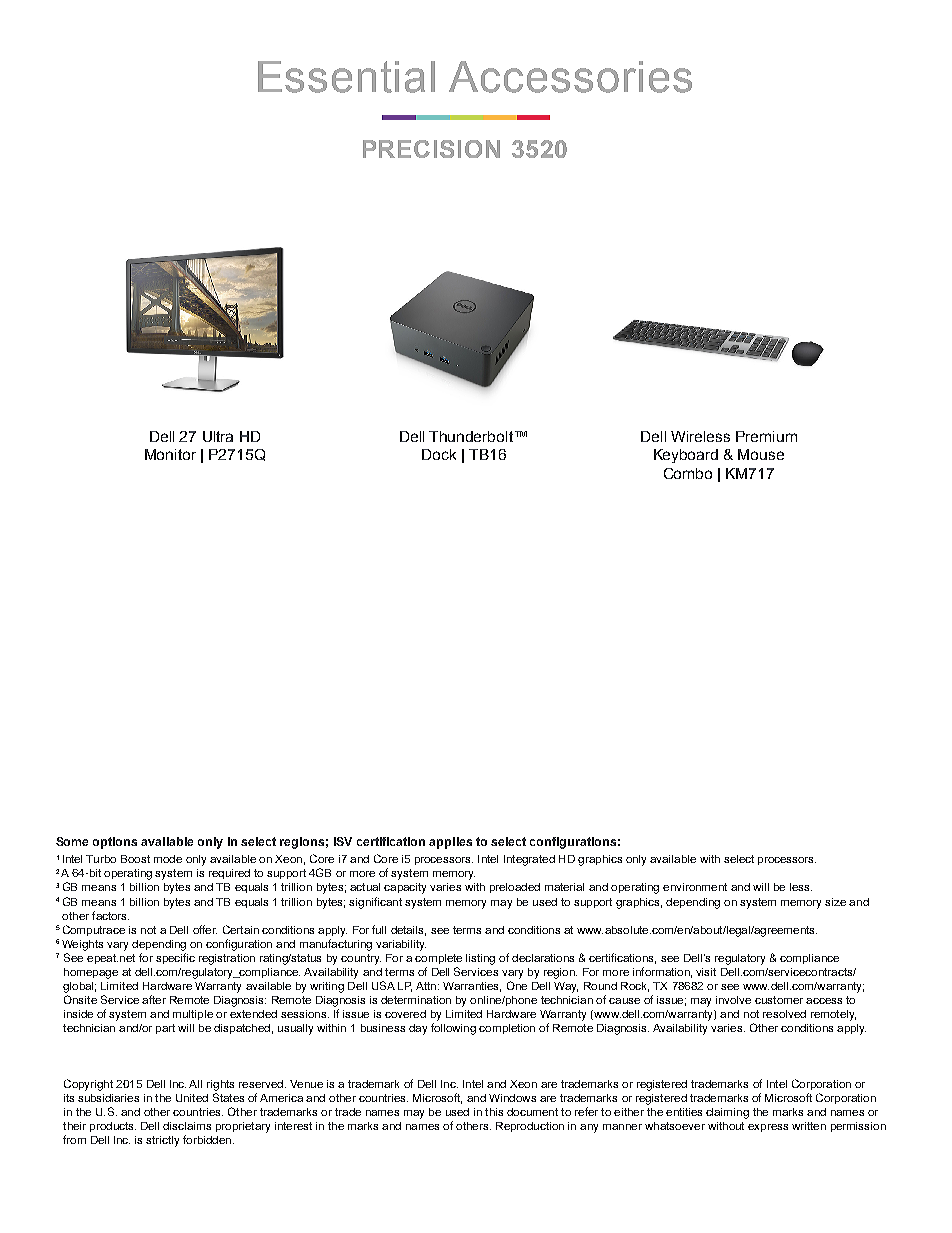 This document has height=1233, width=952. Describe the element at coordinates (494, 1112) in the document. I see `this` at that location.
